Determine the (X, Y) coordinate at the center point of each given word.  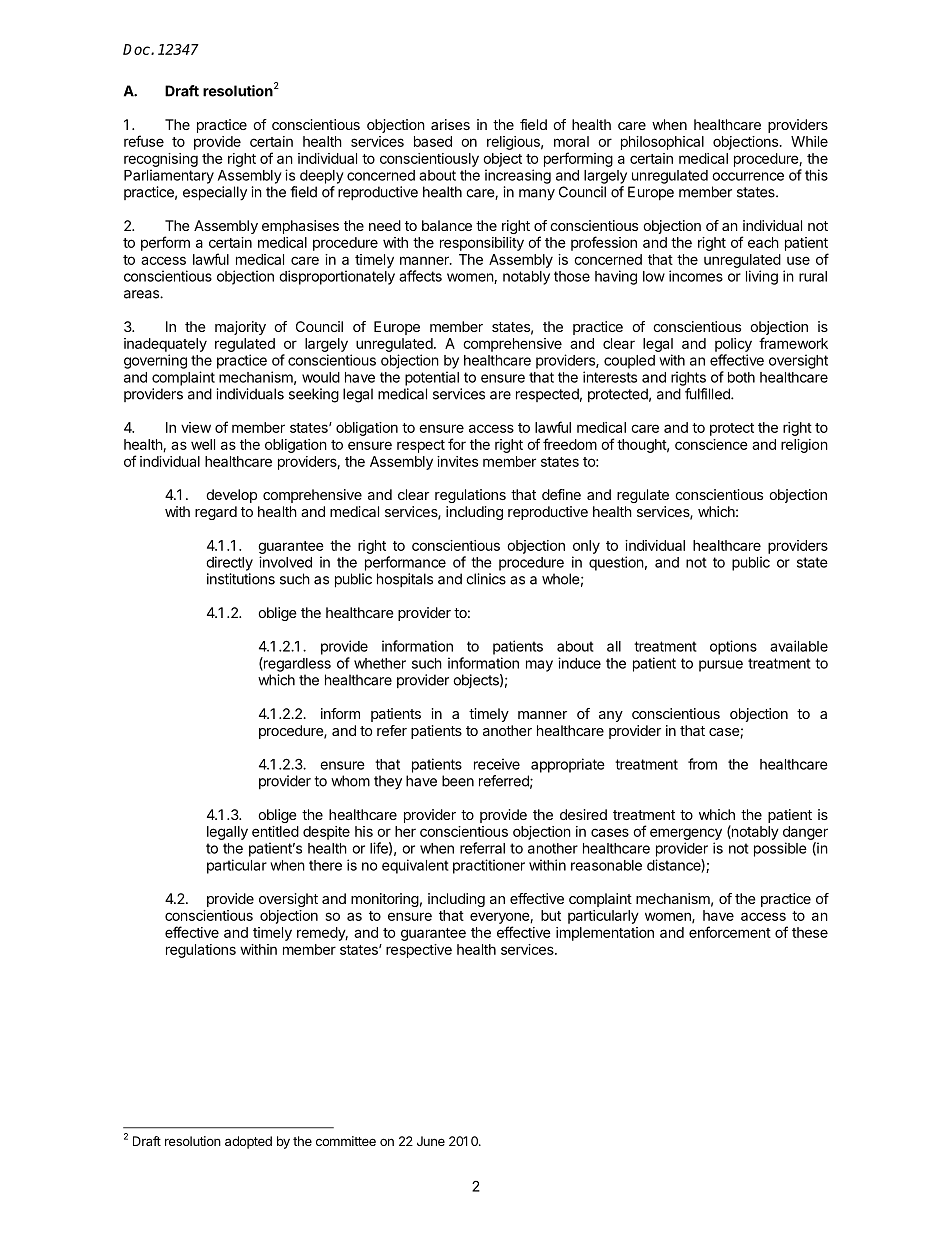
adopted (248, 1142)
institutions (241, 579)
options (733, 647)
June (431, 1141)
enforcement (730, 932)
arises (450, 124)
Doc (137, 49)
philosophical (662, 143)
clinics (486, 579)
